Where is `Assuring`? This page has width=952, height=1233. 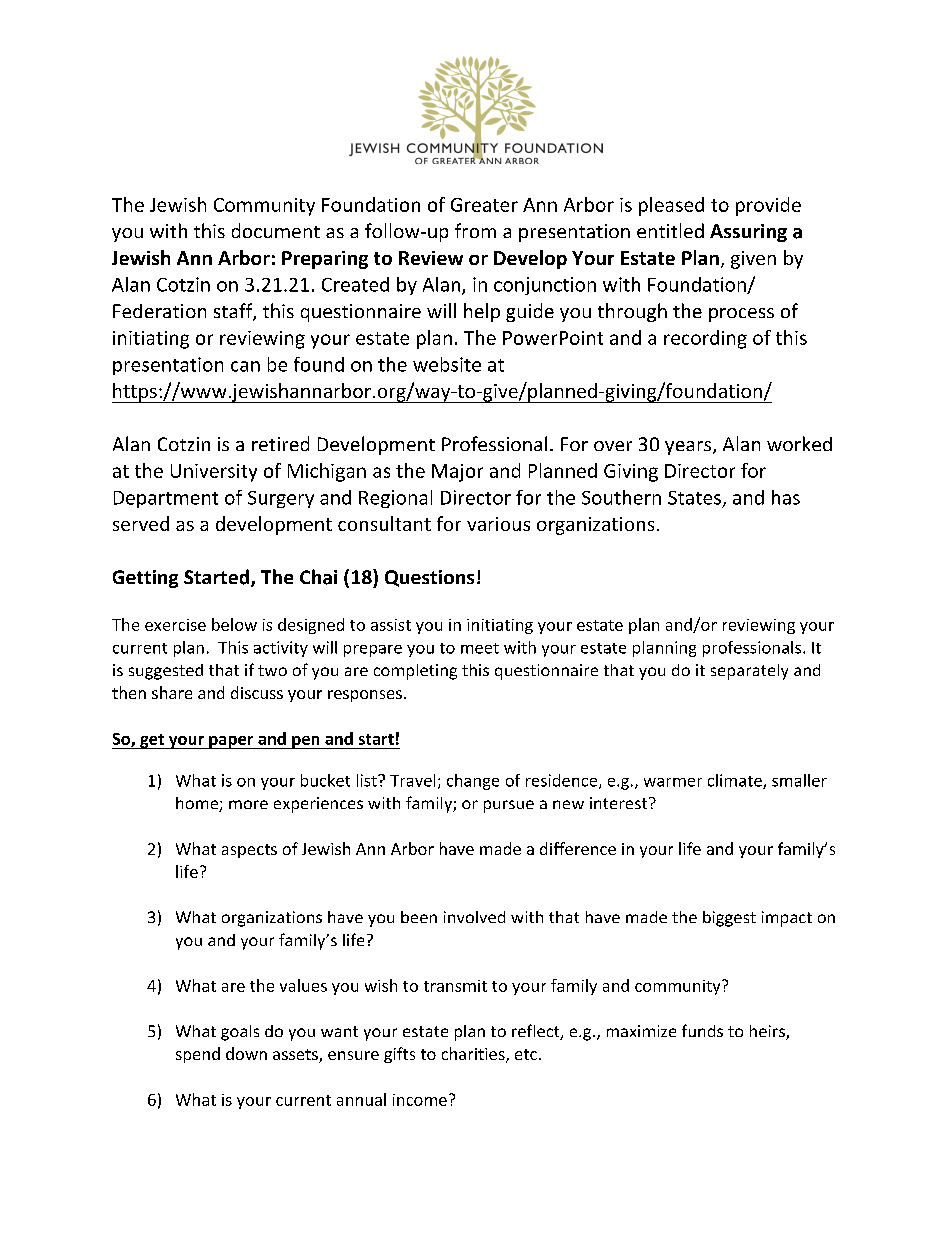 Assuring is located at coordinates (748, 233).
